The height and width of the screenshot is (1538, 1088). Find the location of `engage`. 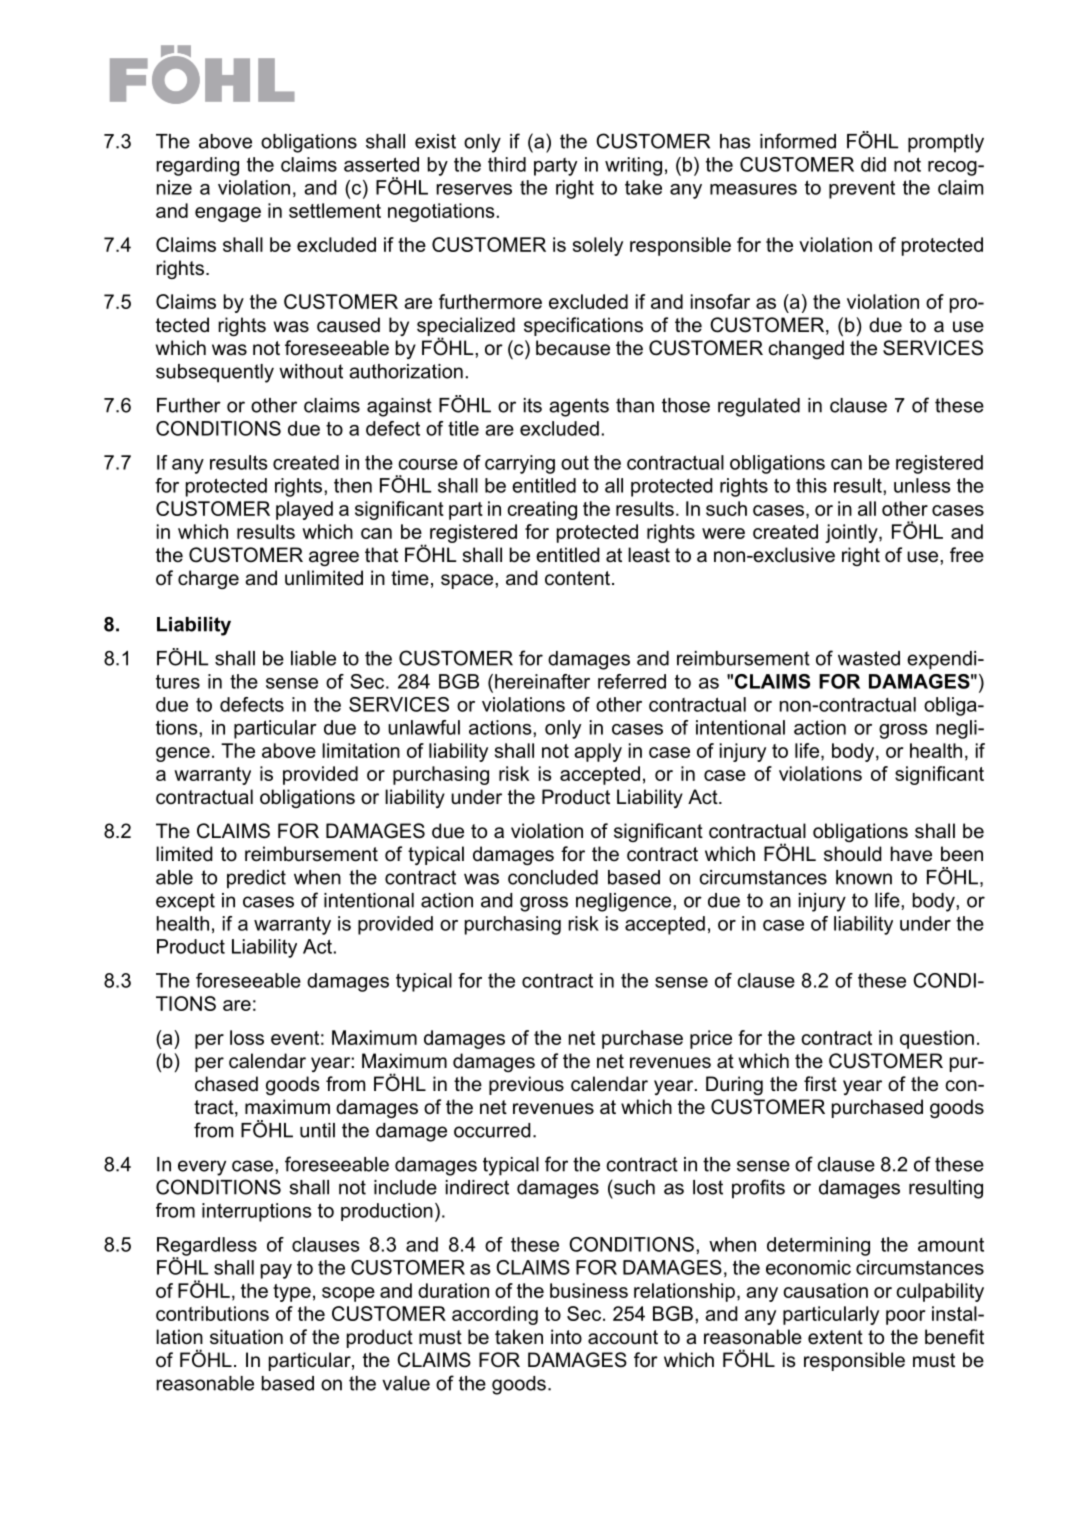

engage is located at coordinates (228, 214).
